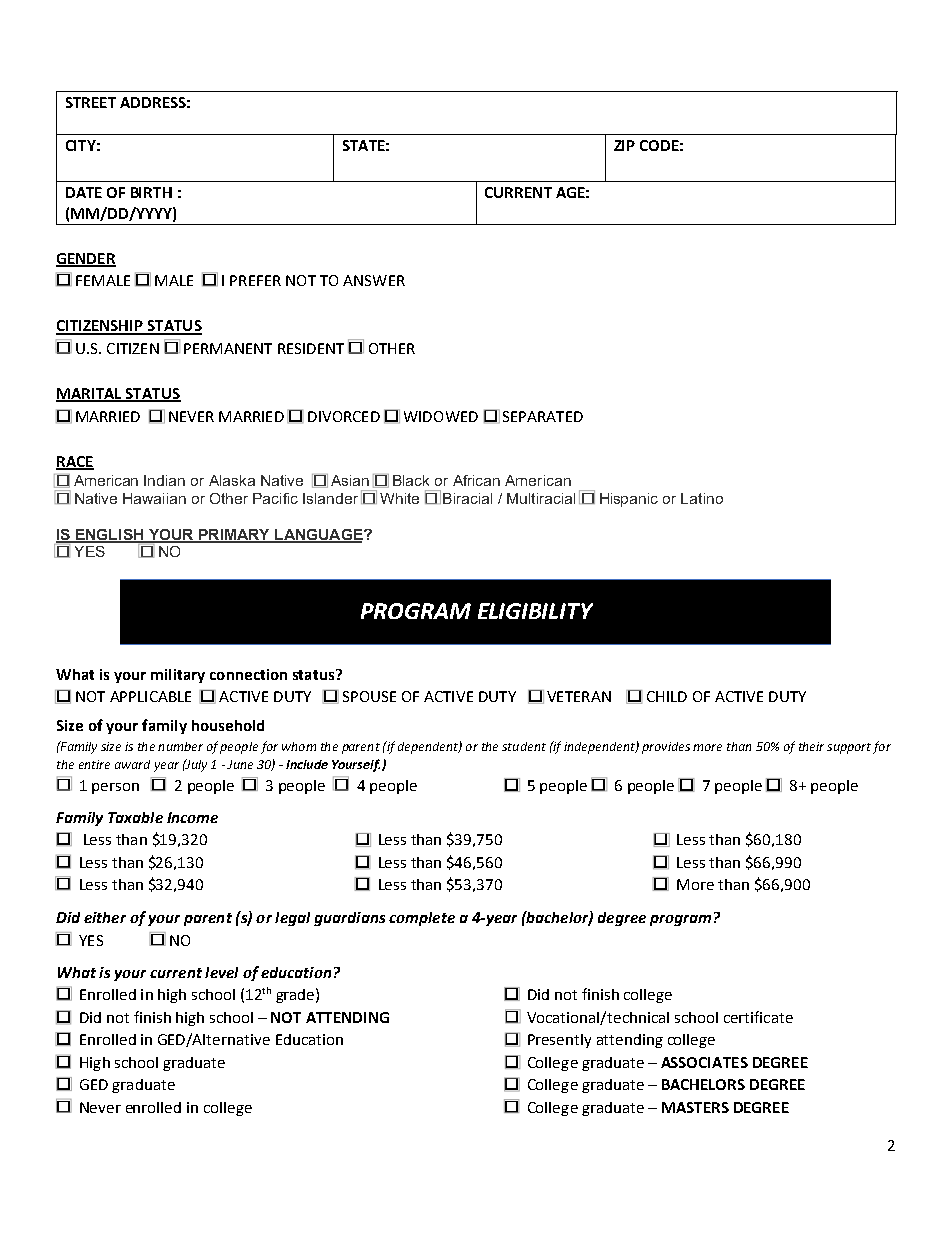 The image size is (952, 1233). I want to click on CHILD, so click(667, 696).
